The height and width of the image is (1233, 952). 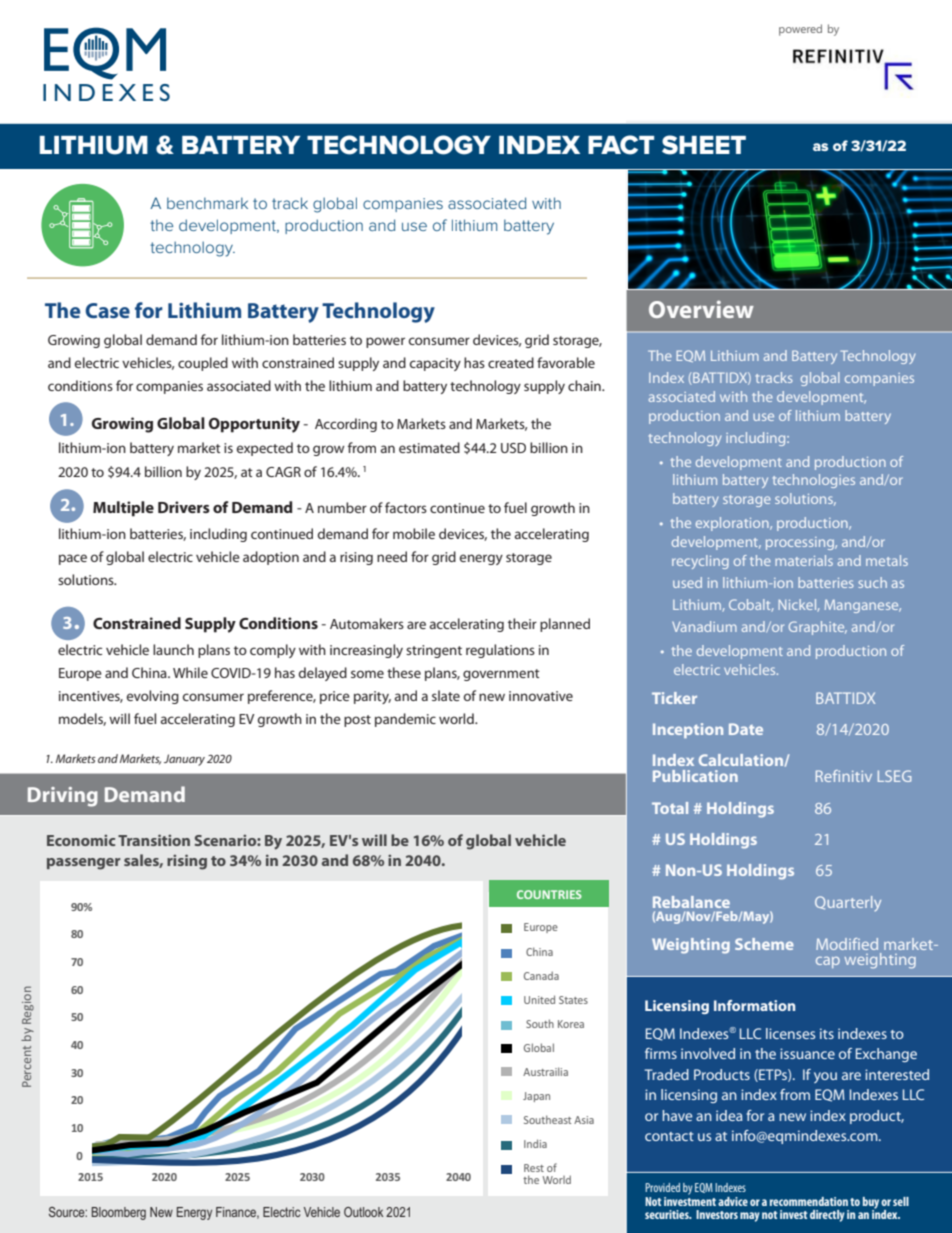 What do you see at coordinates (513, 448) in the image?
I see `USD` at bounding box center [513, 448].
